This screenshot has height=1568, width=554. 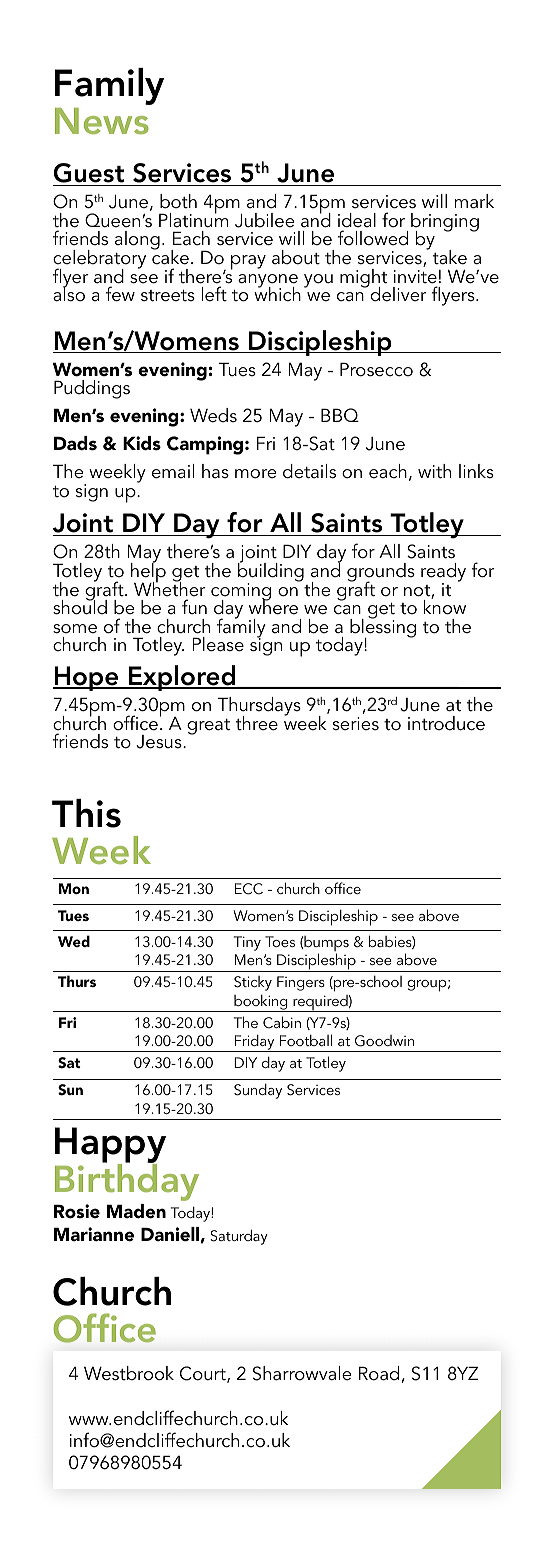 What do you see at coordinates (239, 1237) in the screenshot?
I see `Saturday` at bounding box center [239, 1237].
